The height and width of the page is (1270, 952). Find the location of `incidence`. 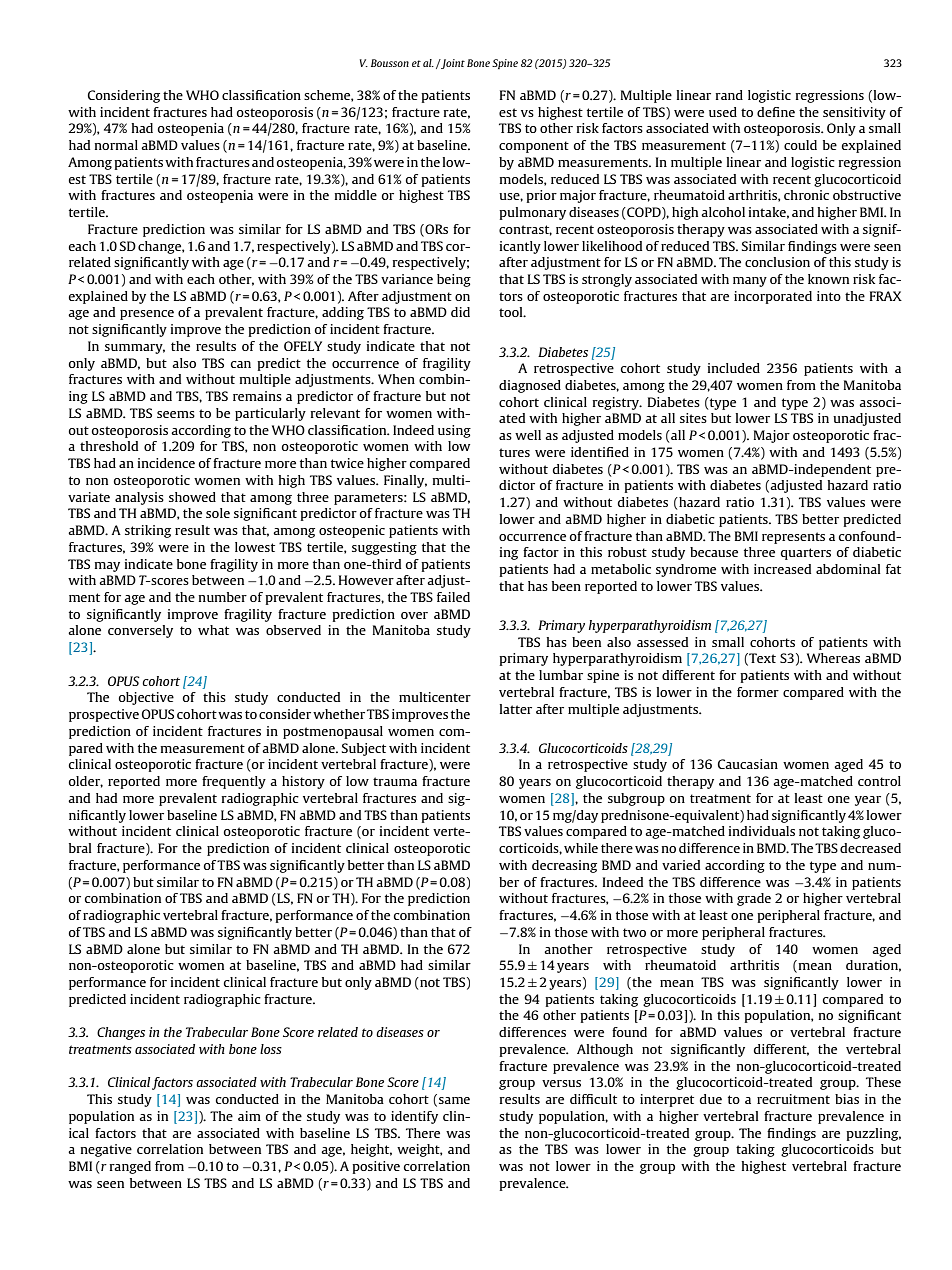

incidence is located at coordinates (166, 463).
